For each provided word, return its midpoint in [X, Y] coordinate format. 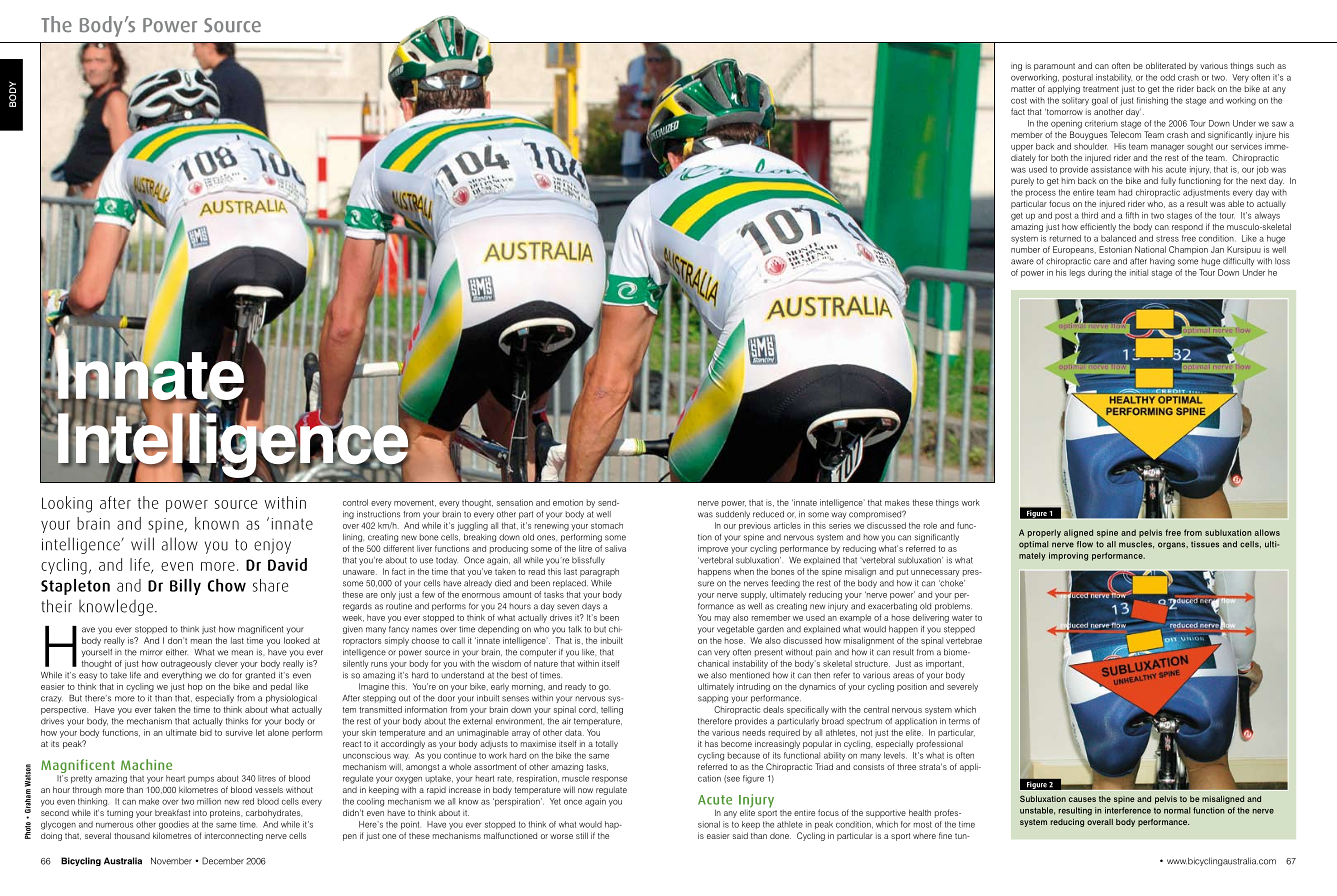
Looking [67, 504]
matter [1023, 89]
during [1100, 273]
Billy [185, 587]
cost [1019, 100]
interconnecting [234, 836]
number [1025, 249]
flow [1085, 544]
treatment [1101, 89]
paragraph [599, 572]
